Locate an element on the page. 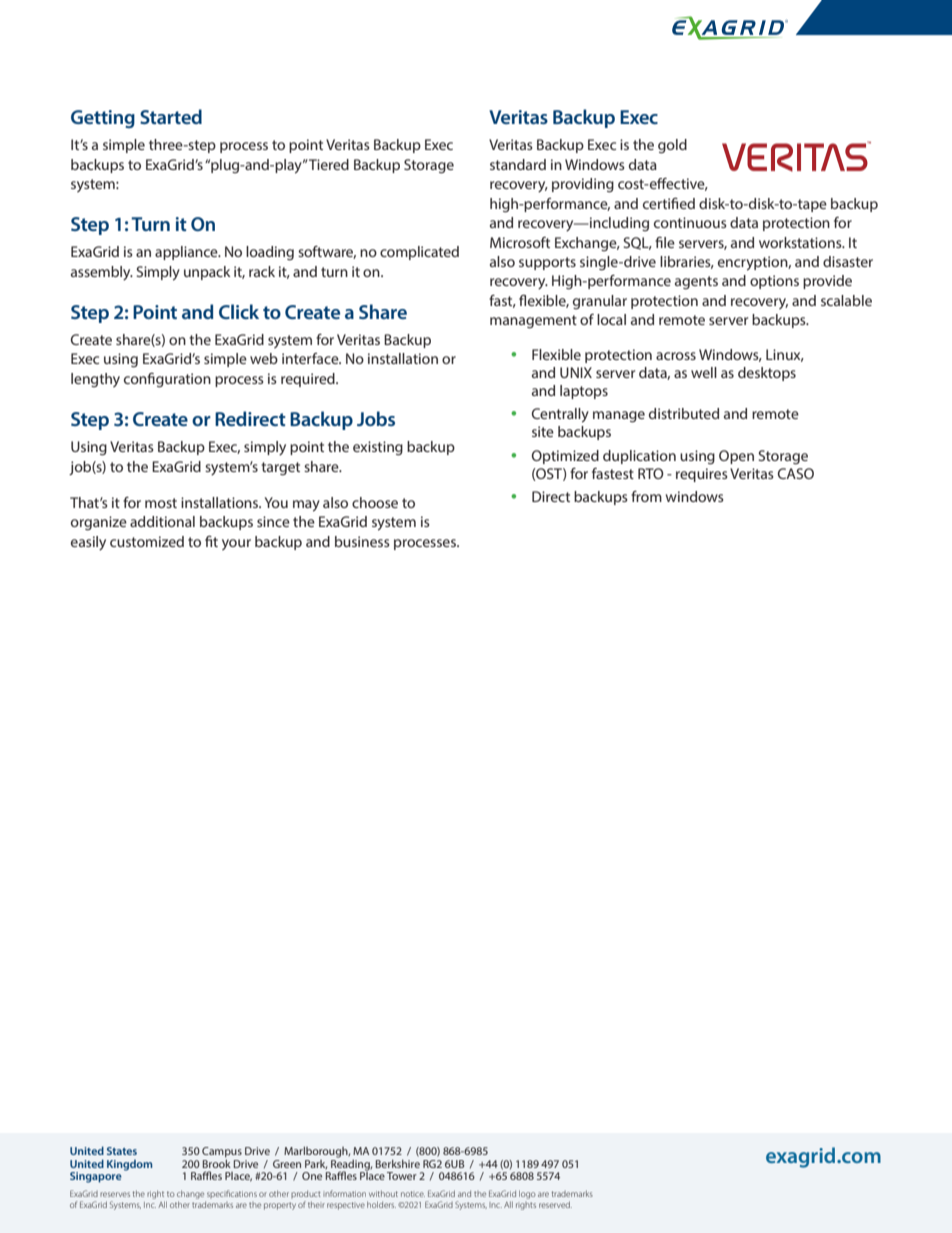 This document has height=1233, width=952. notice is located at coordinates (413, 1194).
